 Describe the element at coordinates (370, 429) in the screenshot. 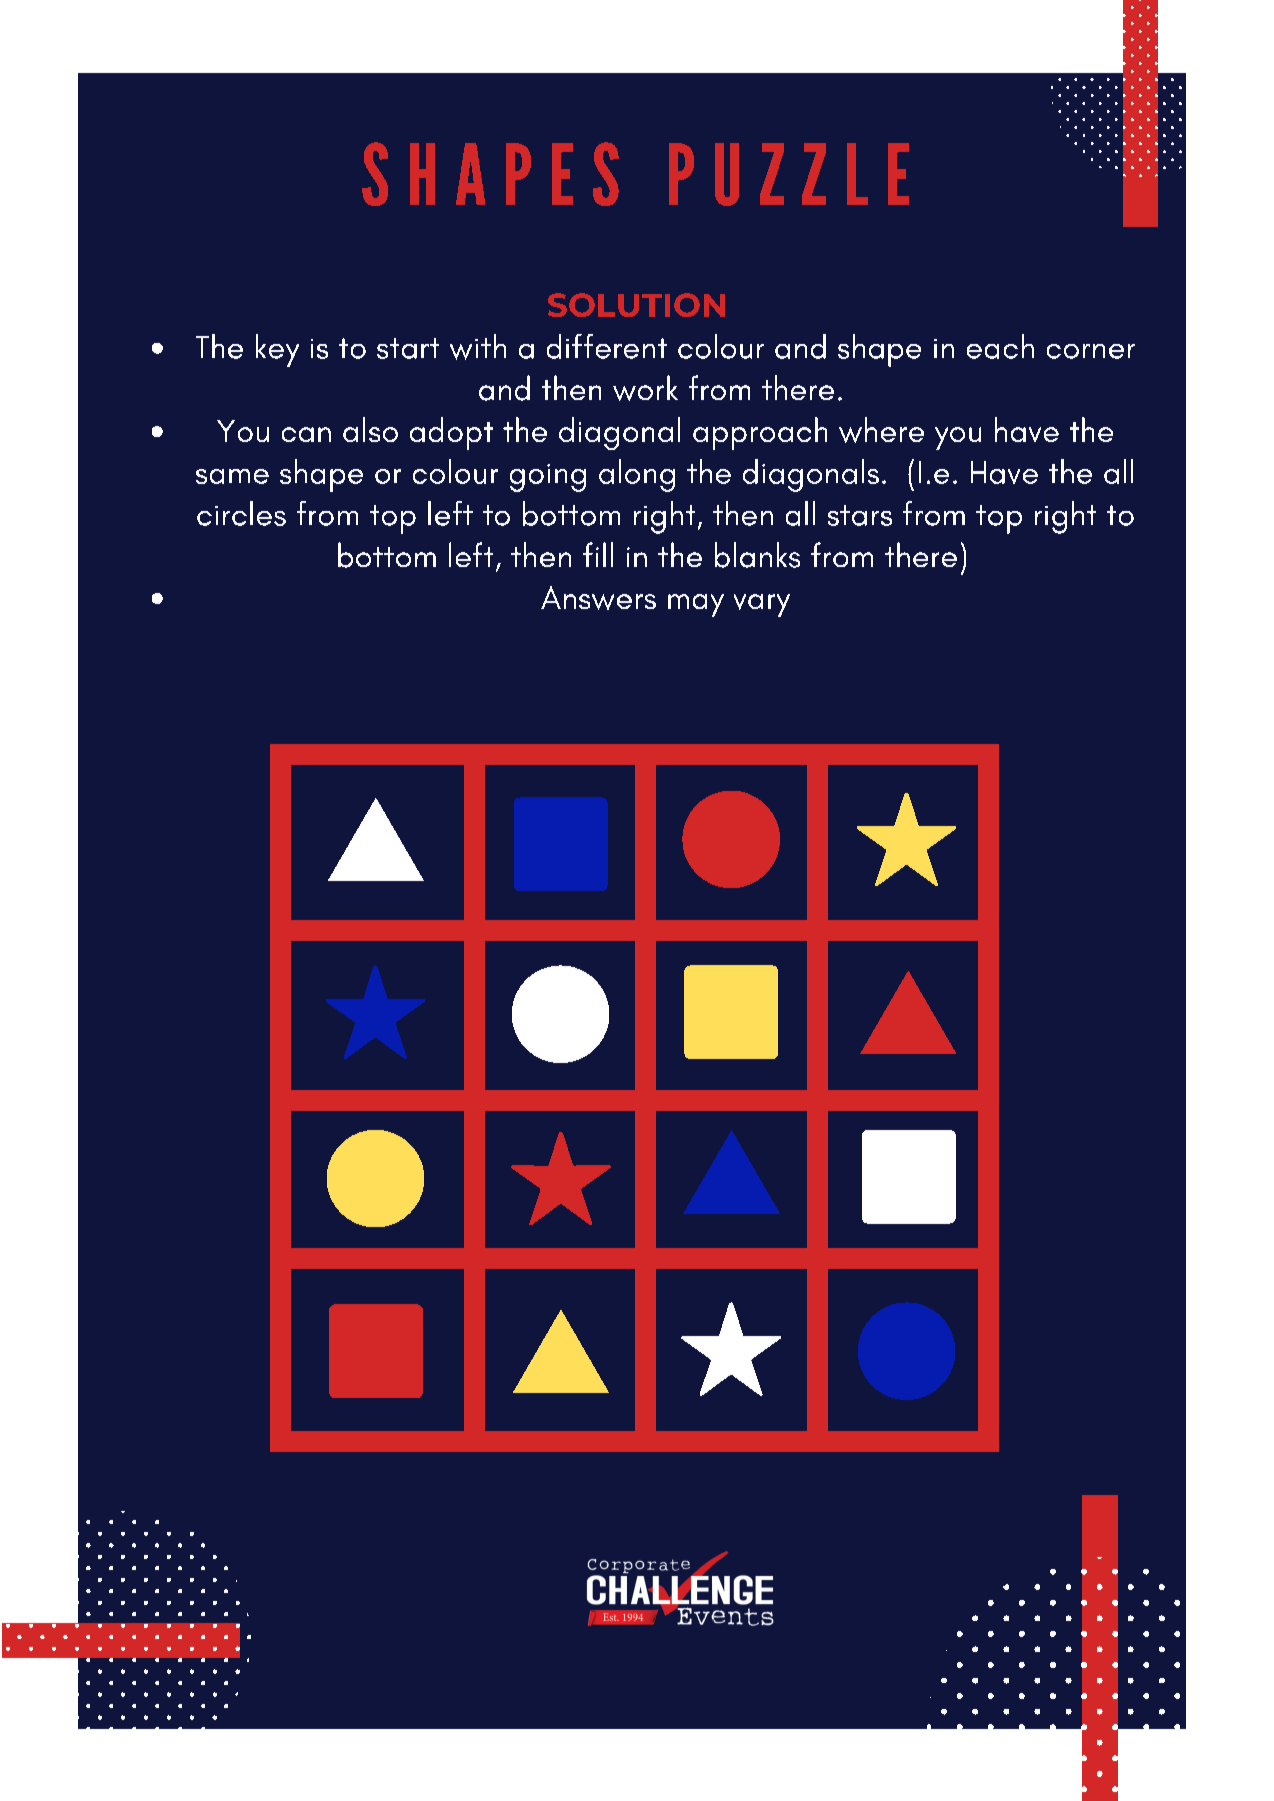

I see `also` at that location.
